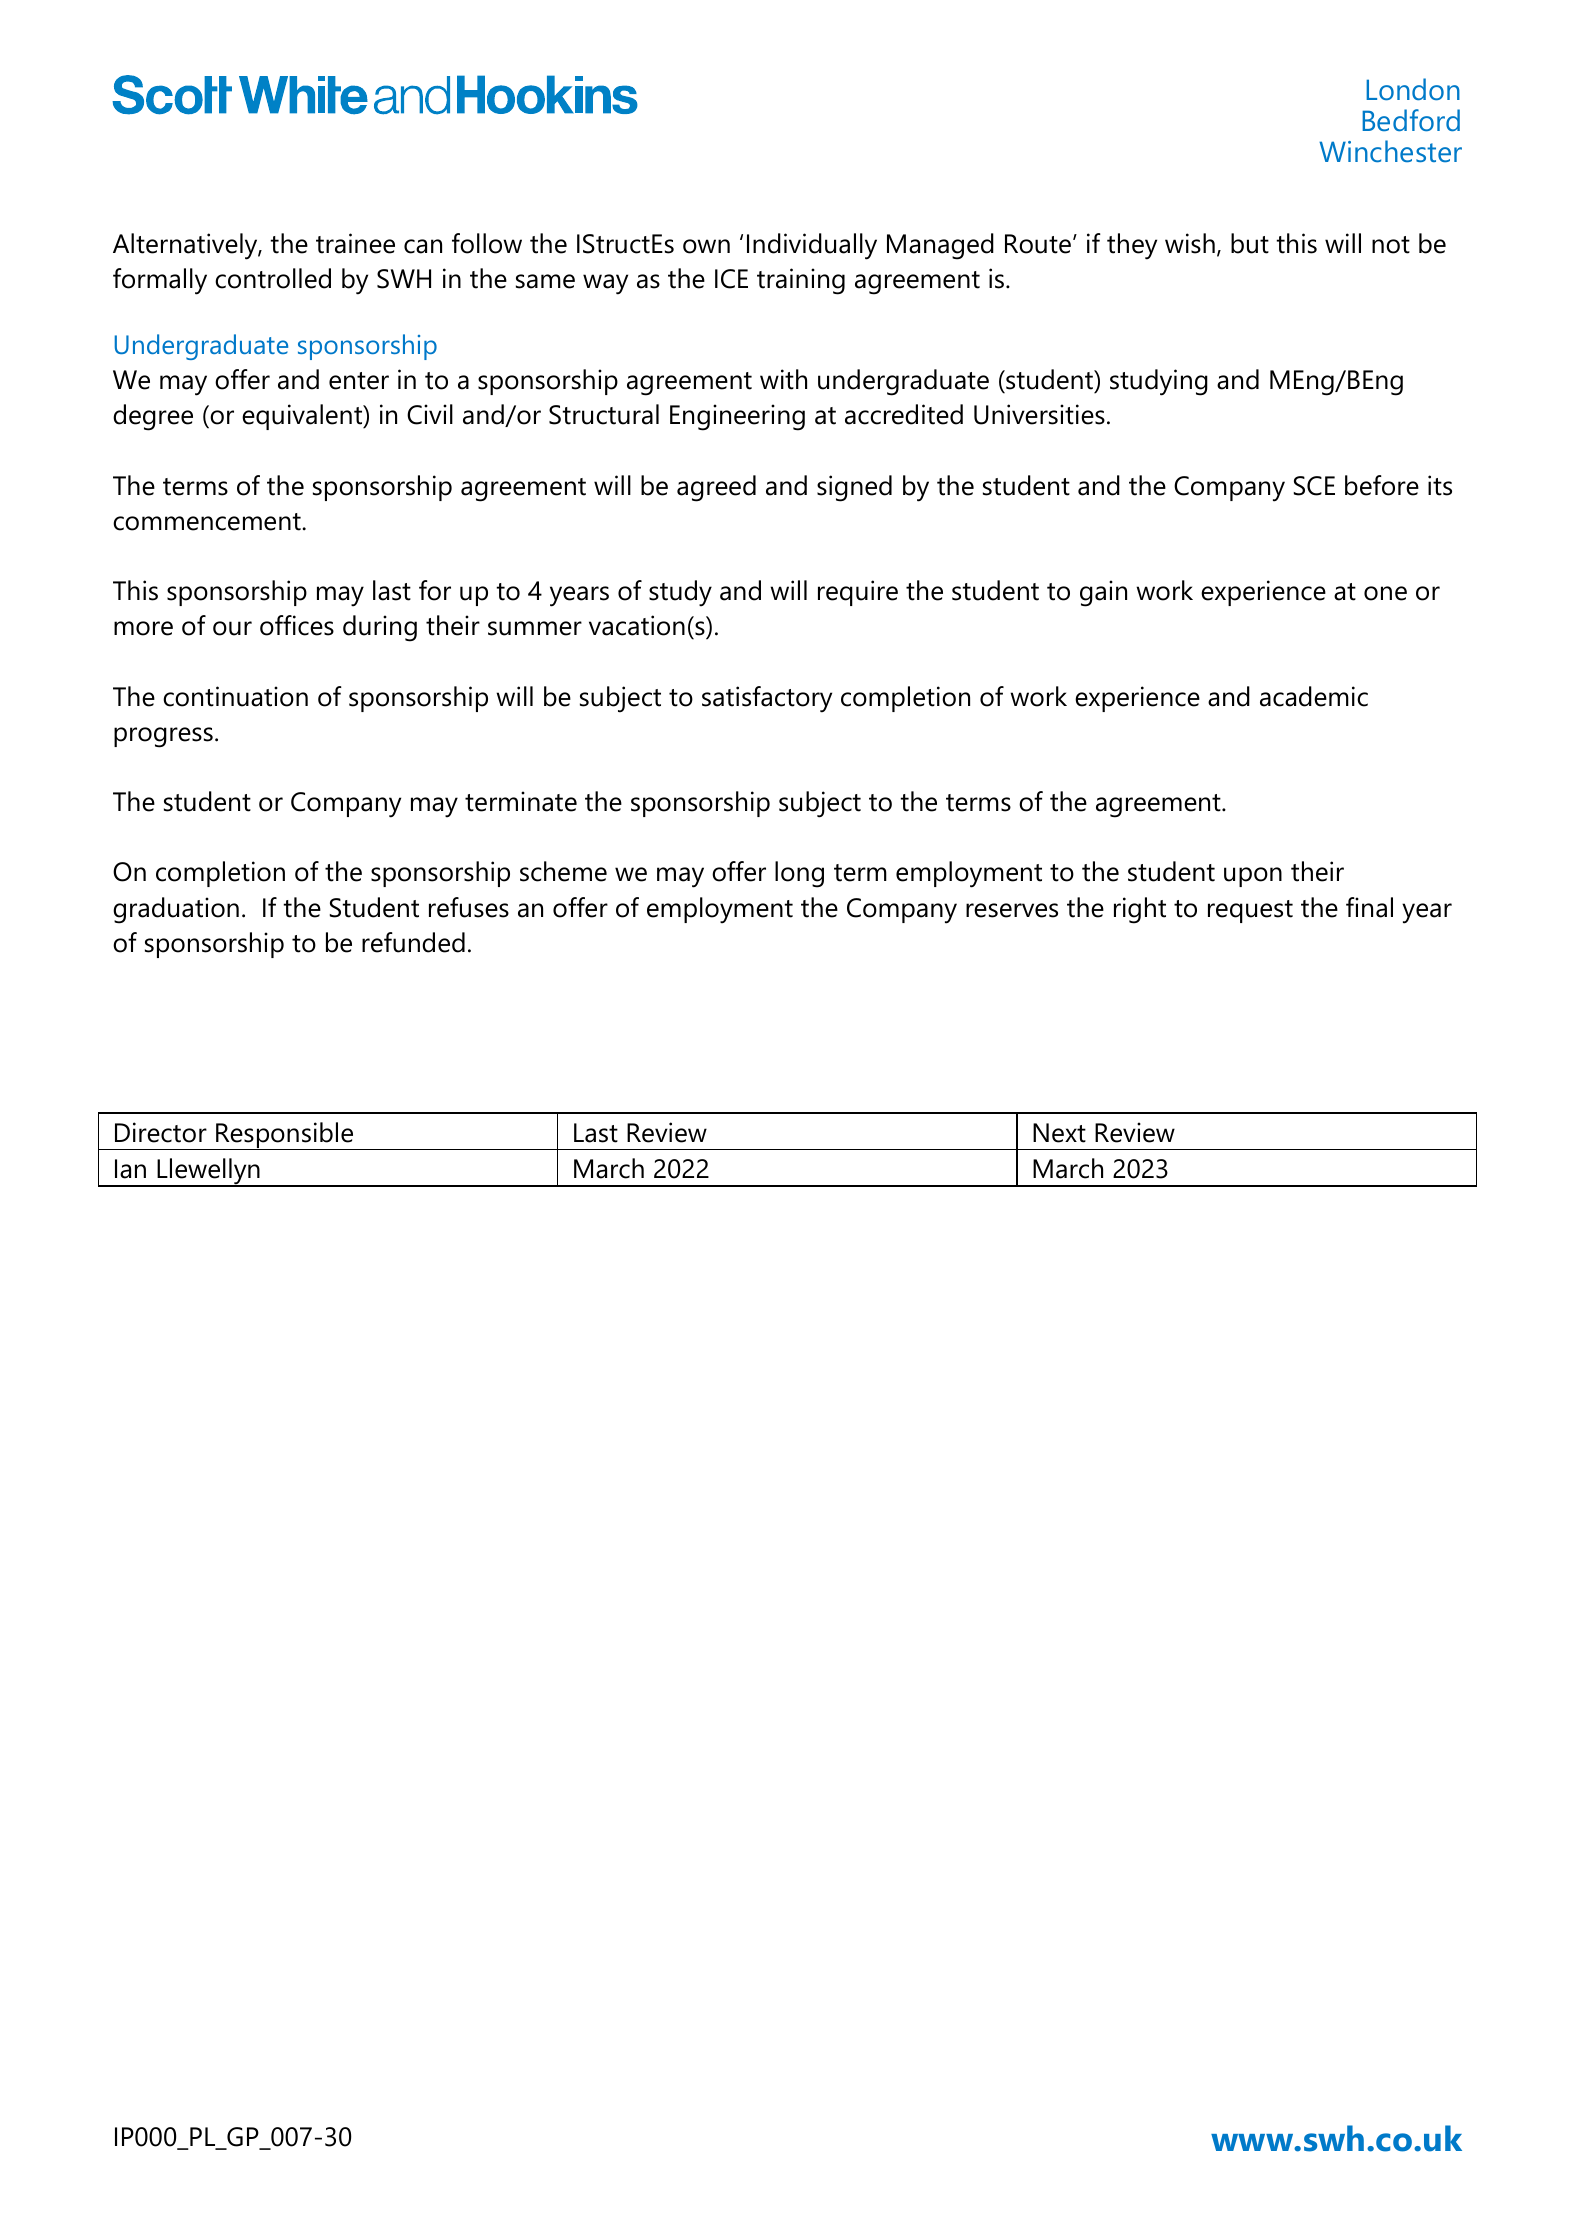 Image resolution: width=1575 pixels, height=2227 pixels. I want to click on Bedford, so click(1411, 120).
